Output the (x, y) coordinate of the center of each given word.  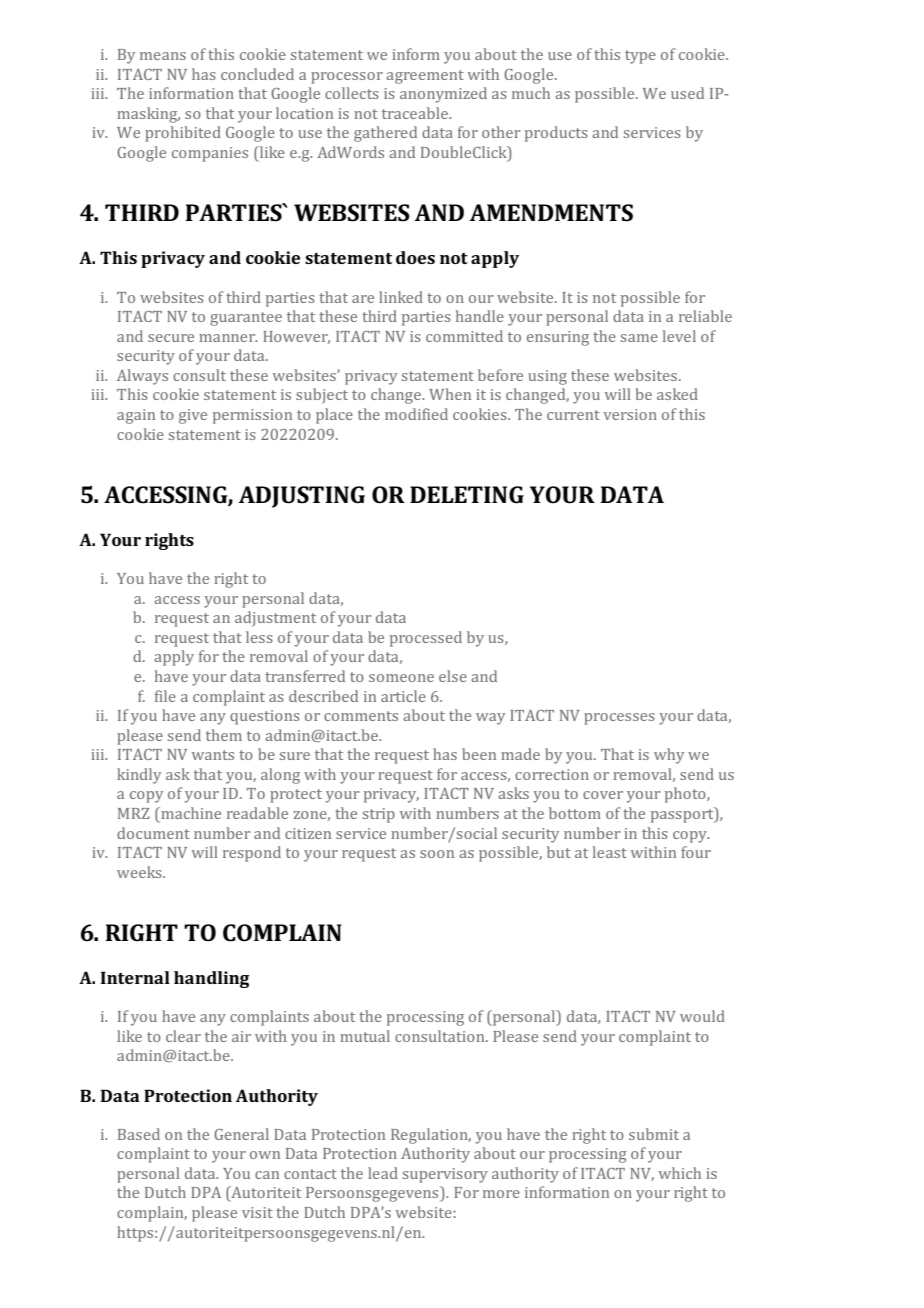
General (241, 1134)
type (640, 57)
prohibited (183, 134)
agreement (425, 77)
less (259, 637)
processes (619, 719)
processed (426, 639)
